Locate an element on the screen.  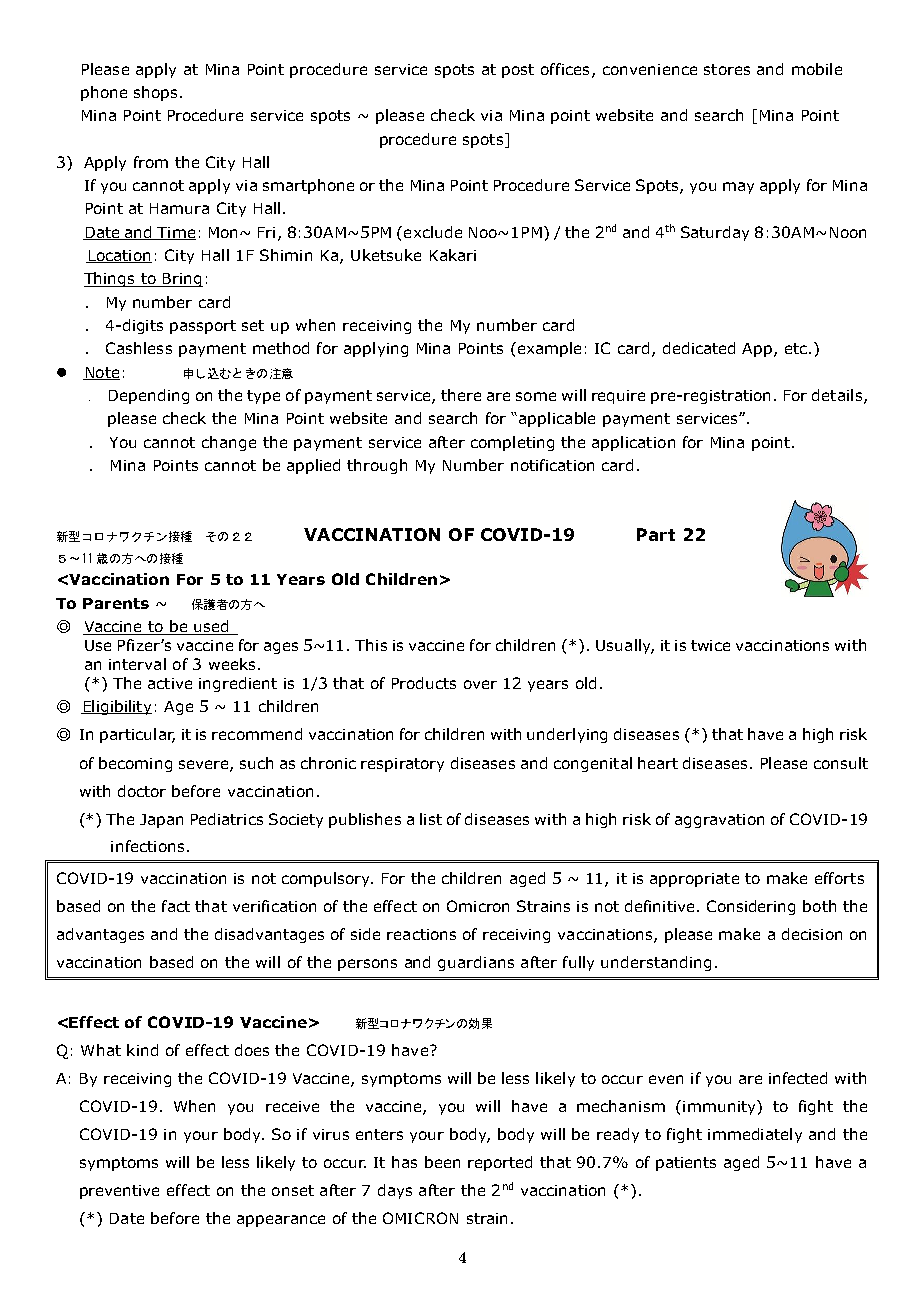
respiratory is located at coordinates (402, 765).
